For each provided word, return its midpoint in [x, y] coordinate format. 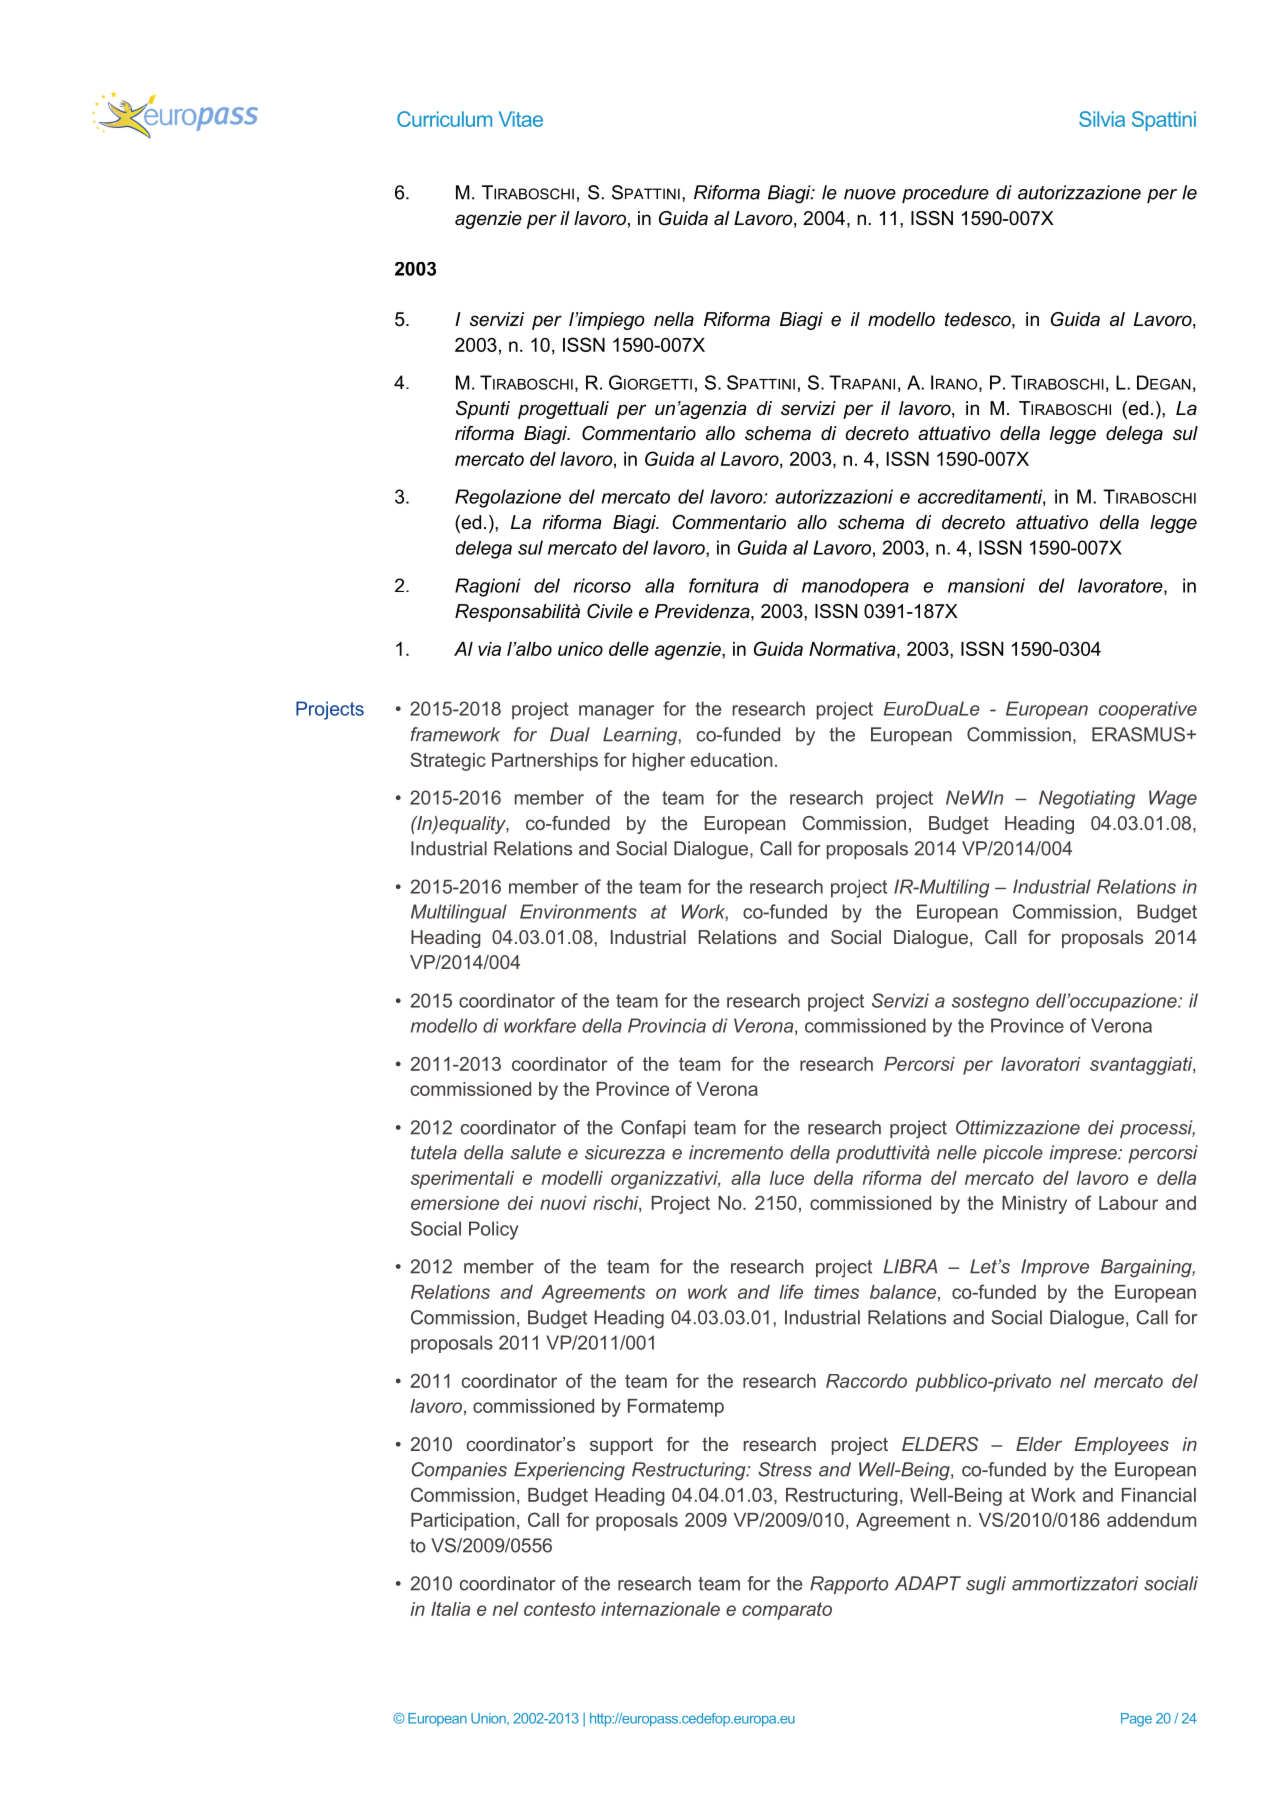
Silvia [1102, 119]
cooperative [1148, 710]
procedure [945, 194]
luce [787, 1178]
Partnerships [545, 762]
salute [536, 1152]
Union [489, 1718]
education [731, 760]
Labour [1128, 1203]
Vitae [521, 119]
